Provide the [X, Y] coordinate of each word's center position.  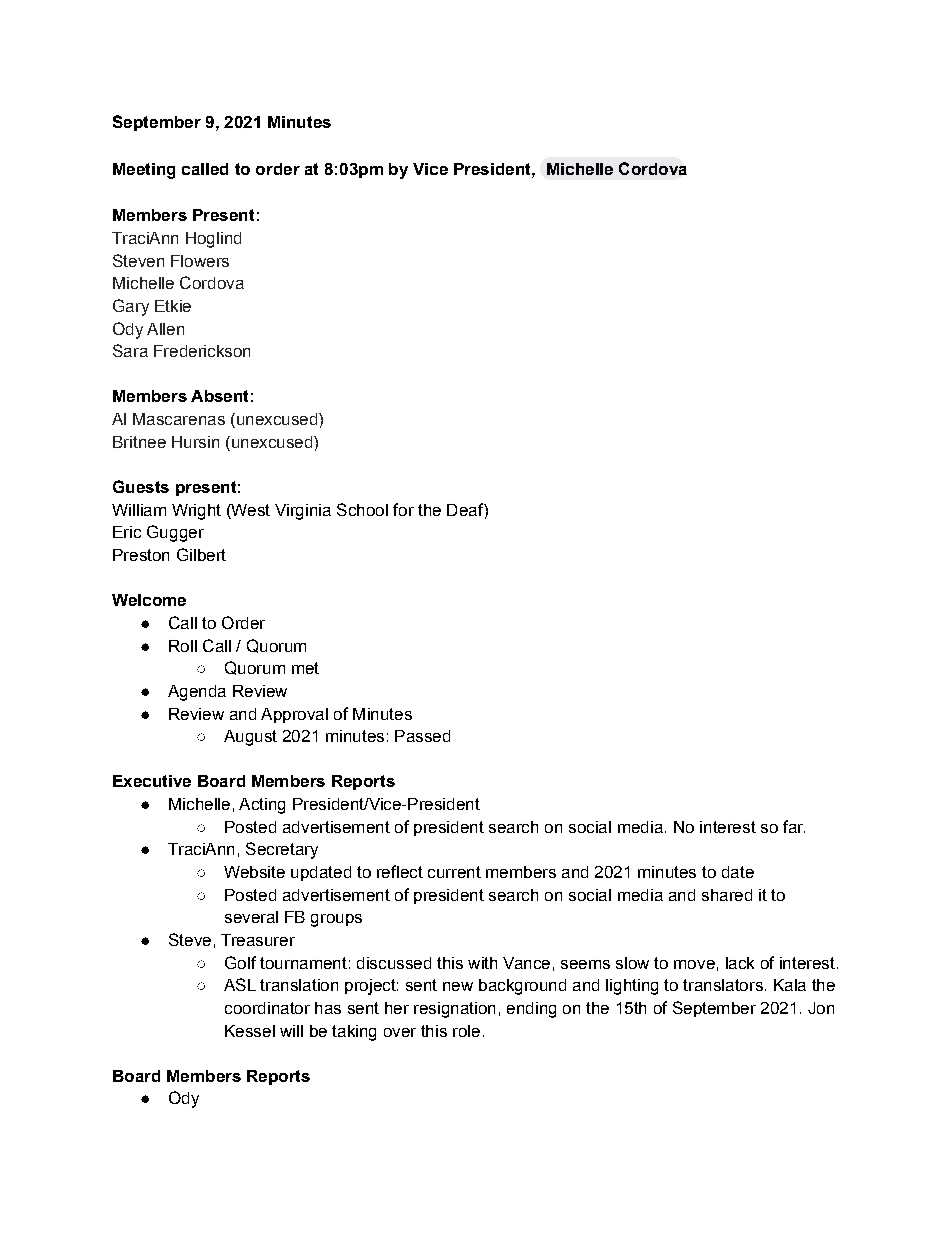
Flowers [200, 261]
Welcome [149, 600]
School [362, 509]
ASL [240, 984]
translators [723, 985]
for [403, 509]
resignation [454, 1010]
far [794, 826]
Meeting [144, 171]
